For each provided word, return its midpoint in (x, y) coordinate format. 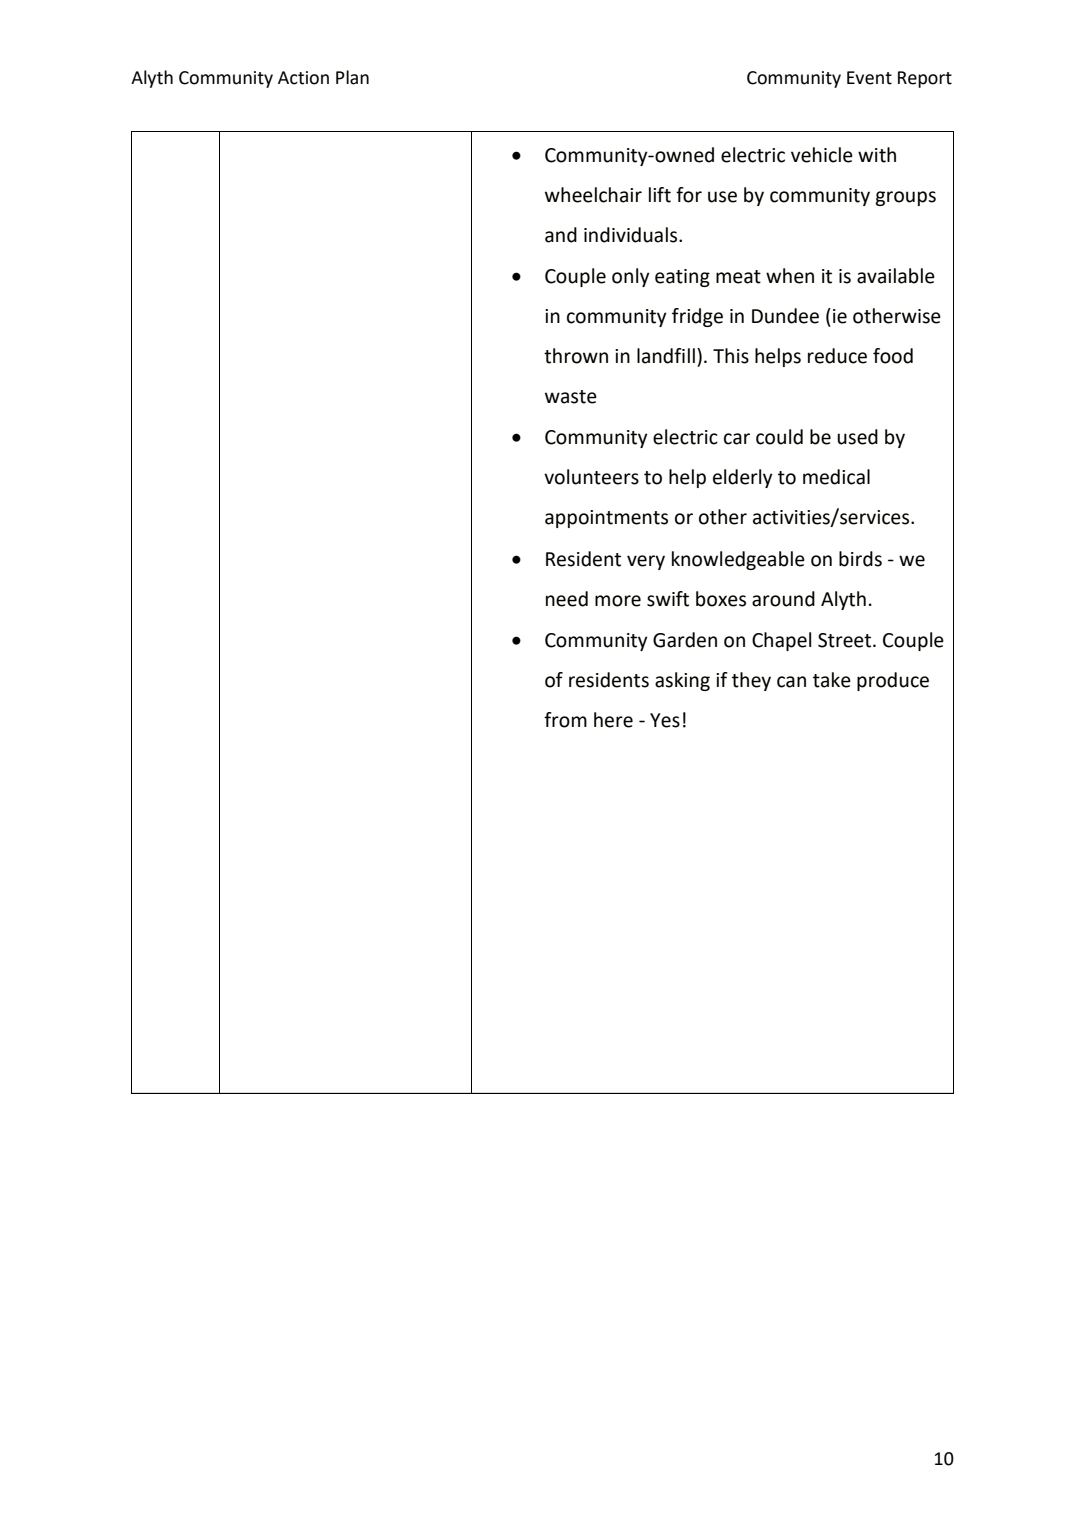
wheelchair (593, 195)
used (857, 437)
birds (860, 559)
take (832, 680)
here (613, 720)
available (896, 276)
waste (571, 397)
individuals (632, 235)
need (567, 599)
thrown (576, 356)
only (631, 277)
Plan (352, 77)
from (565, 720)
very (646, 562)
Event (869, 78)
